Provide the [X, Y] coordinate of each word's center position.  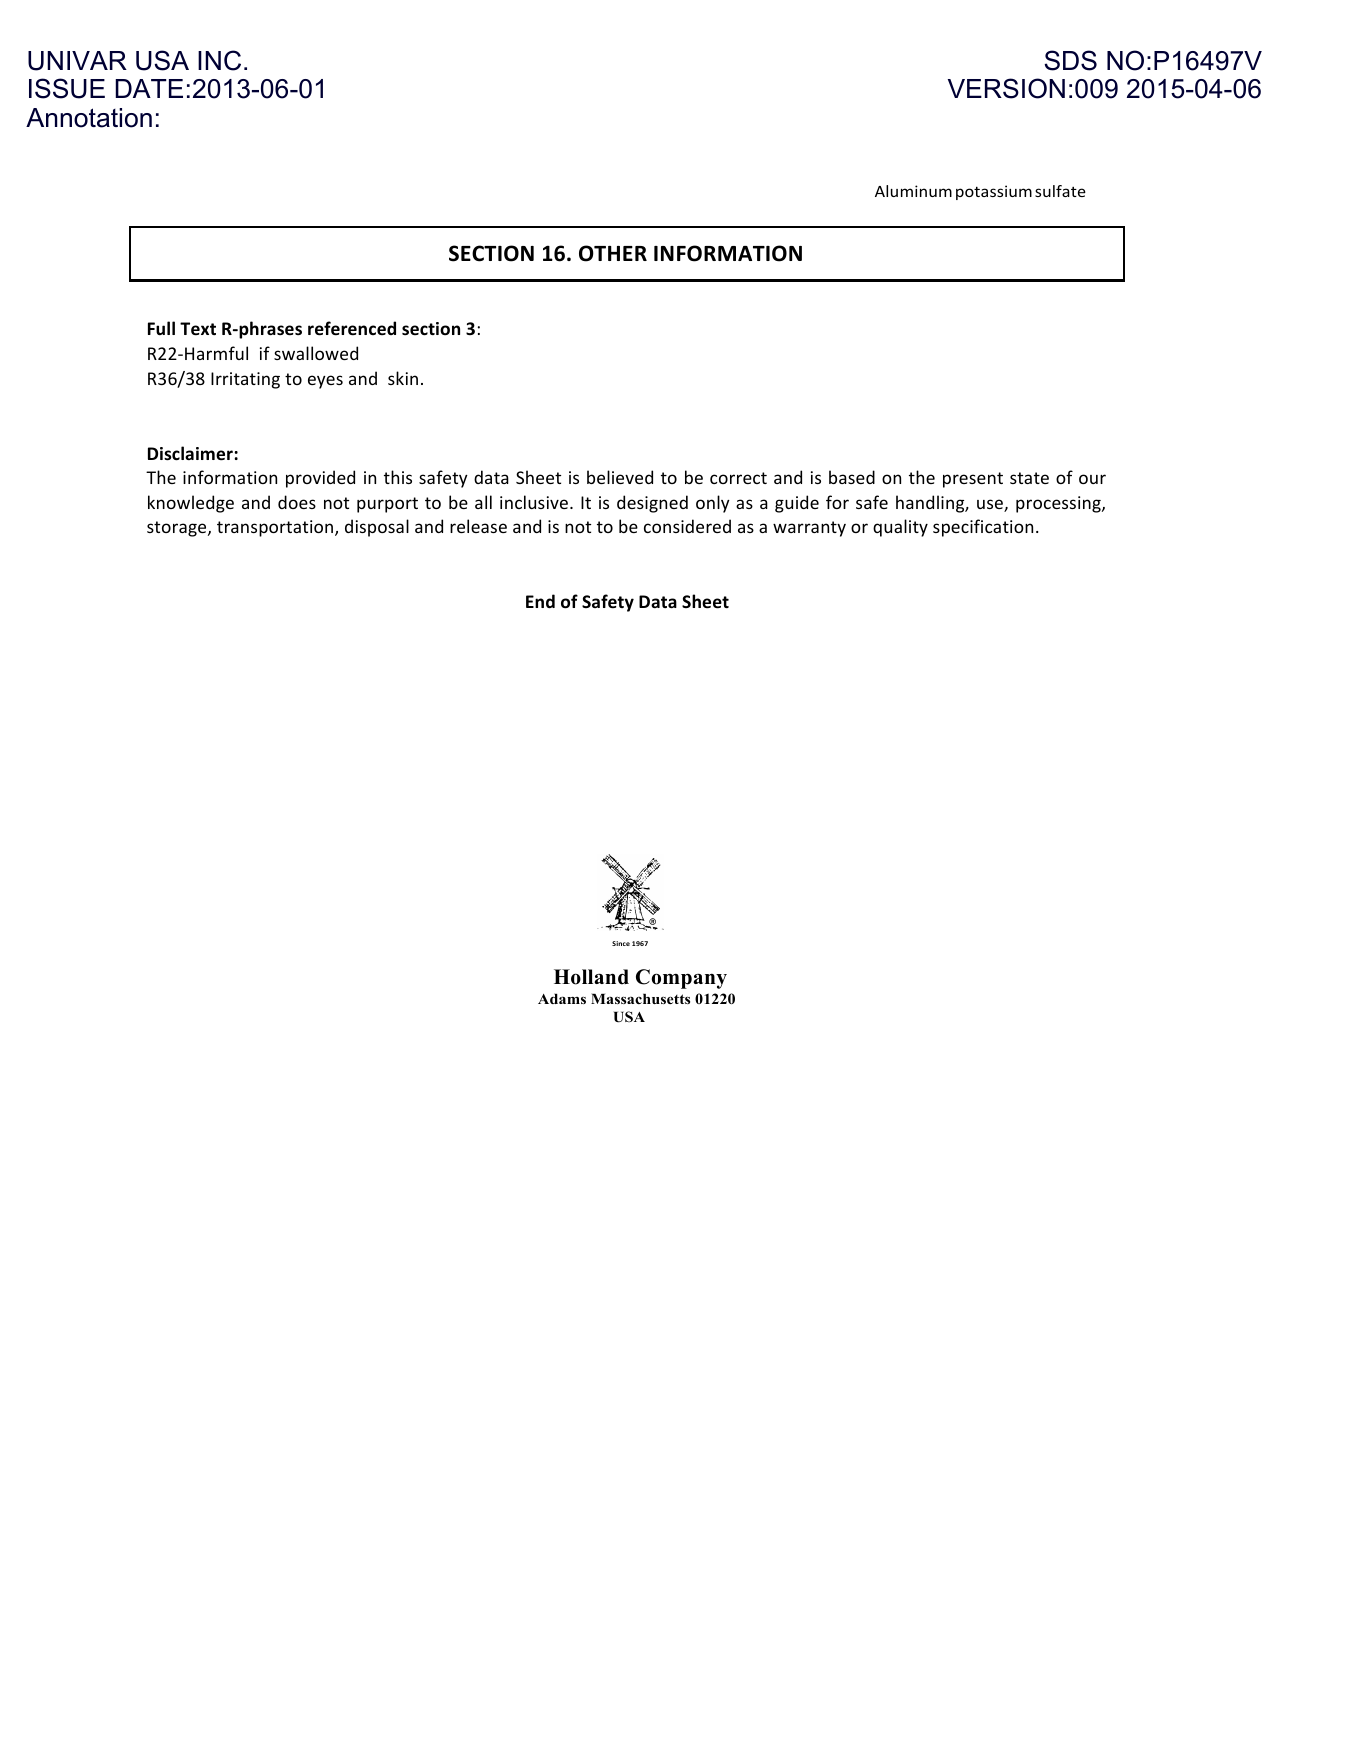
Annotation [89, 118]
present [973, 480]
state [1029, 478]
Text [198, 329]
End [540, 601]
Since [621, 943]
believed [620, 477]
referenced [352, 328]
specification [983, 528]
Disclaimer [191, 453]
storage [178, 529]
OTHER [613, 253]
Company [681, 979]
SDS [1070, 60]
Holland [591, 977]
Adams [562, 998]
